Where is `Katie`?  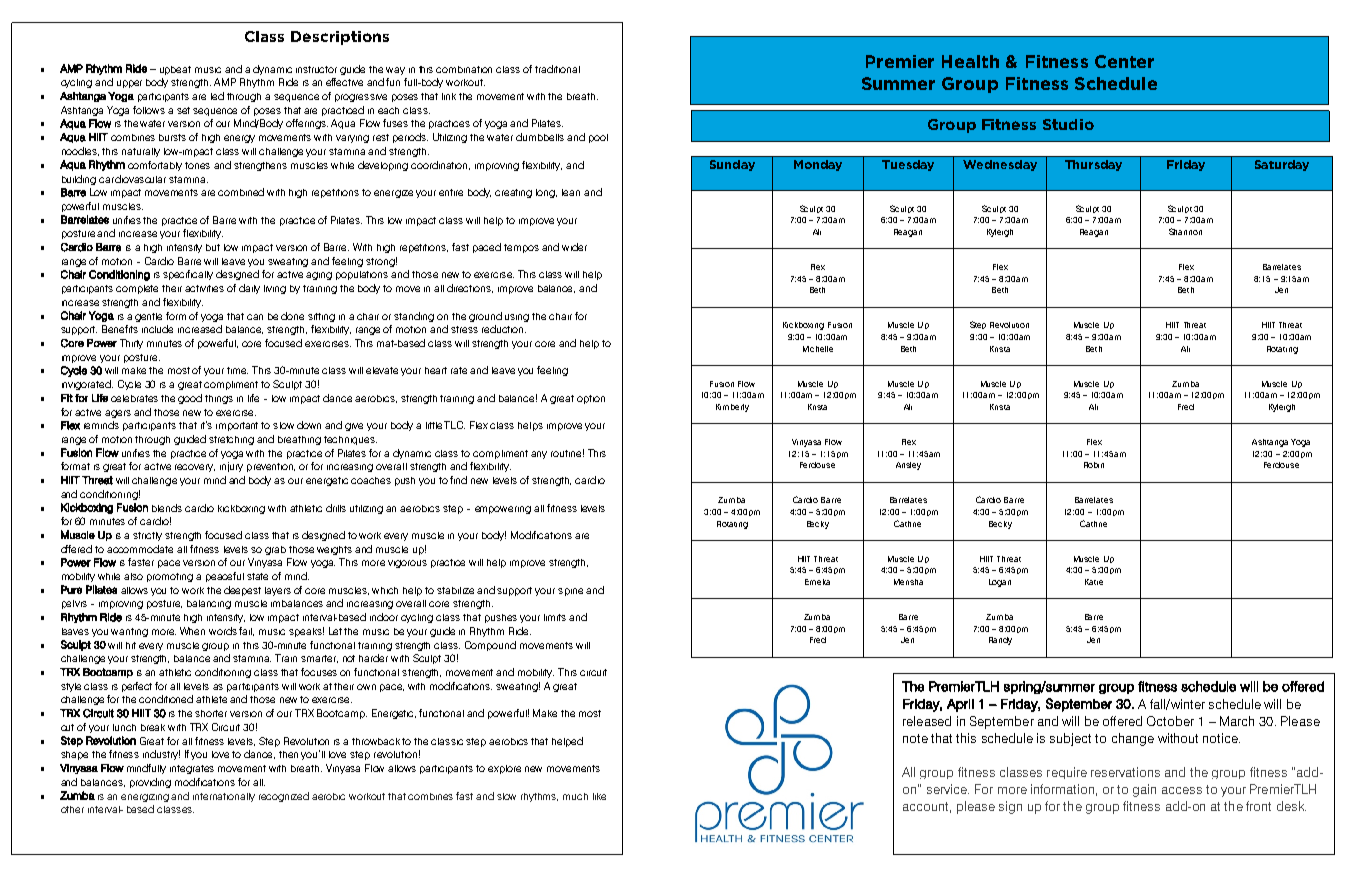
Katie is located at coordinates (1094, 582).
